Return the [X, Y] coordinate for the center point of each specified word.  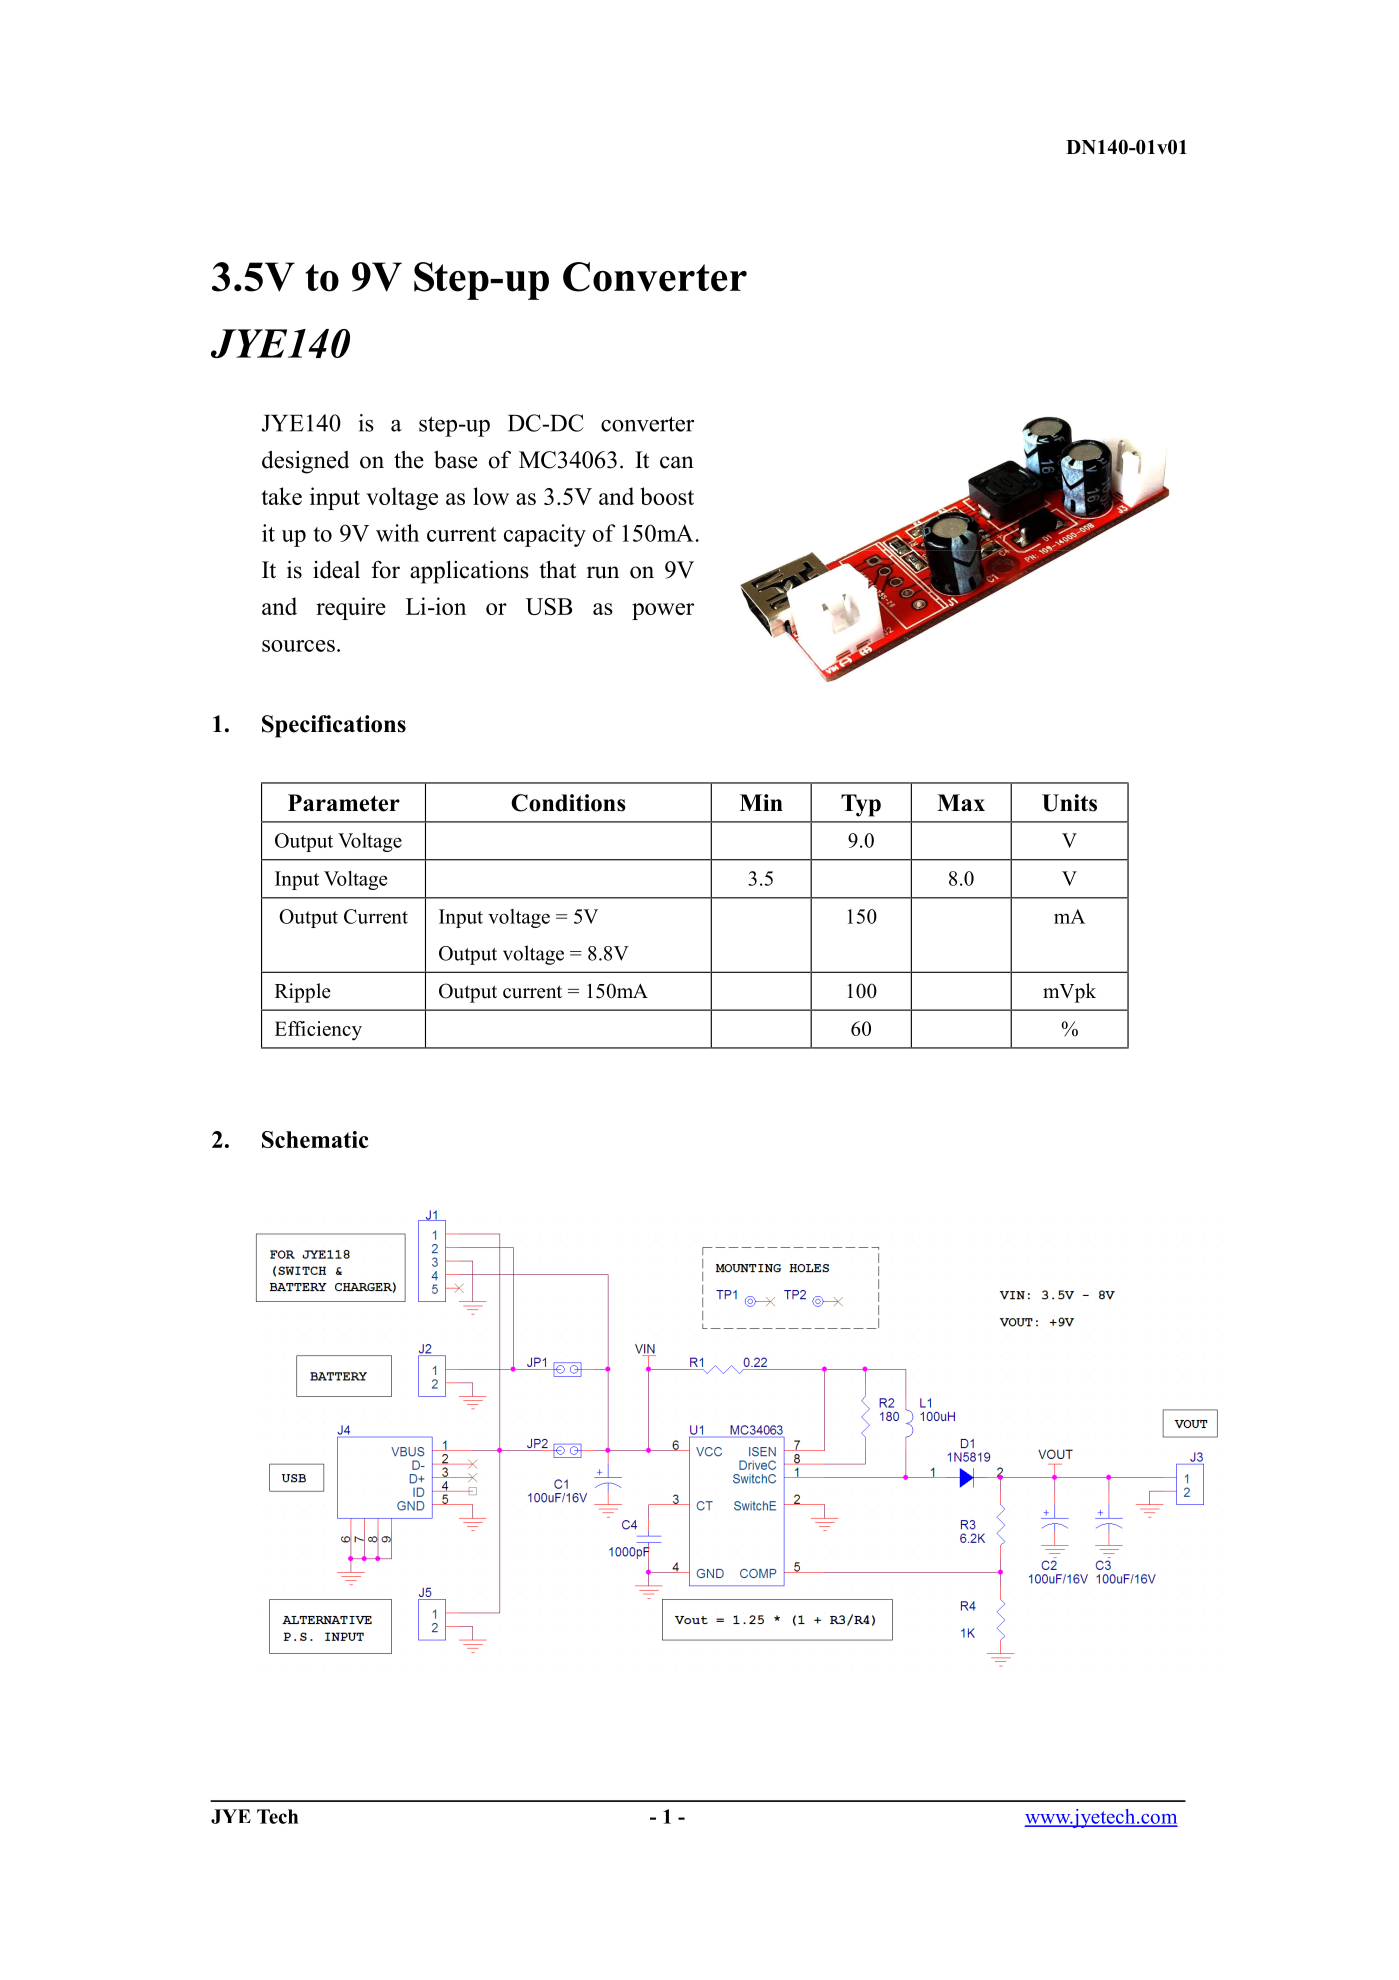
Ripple [303, 993]
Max [961, 802]
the [409, 460]
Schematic [315, 1139]
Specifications [334, 726]
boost [667, 496]
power [663, 611]
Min [761, 802]
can [677, 462]
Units [1069, 803]
